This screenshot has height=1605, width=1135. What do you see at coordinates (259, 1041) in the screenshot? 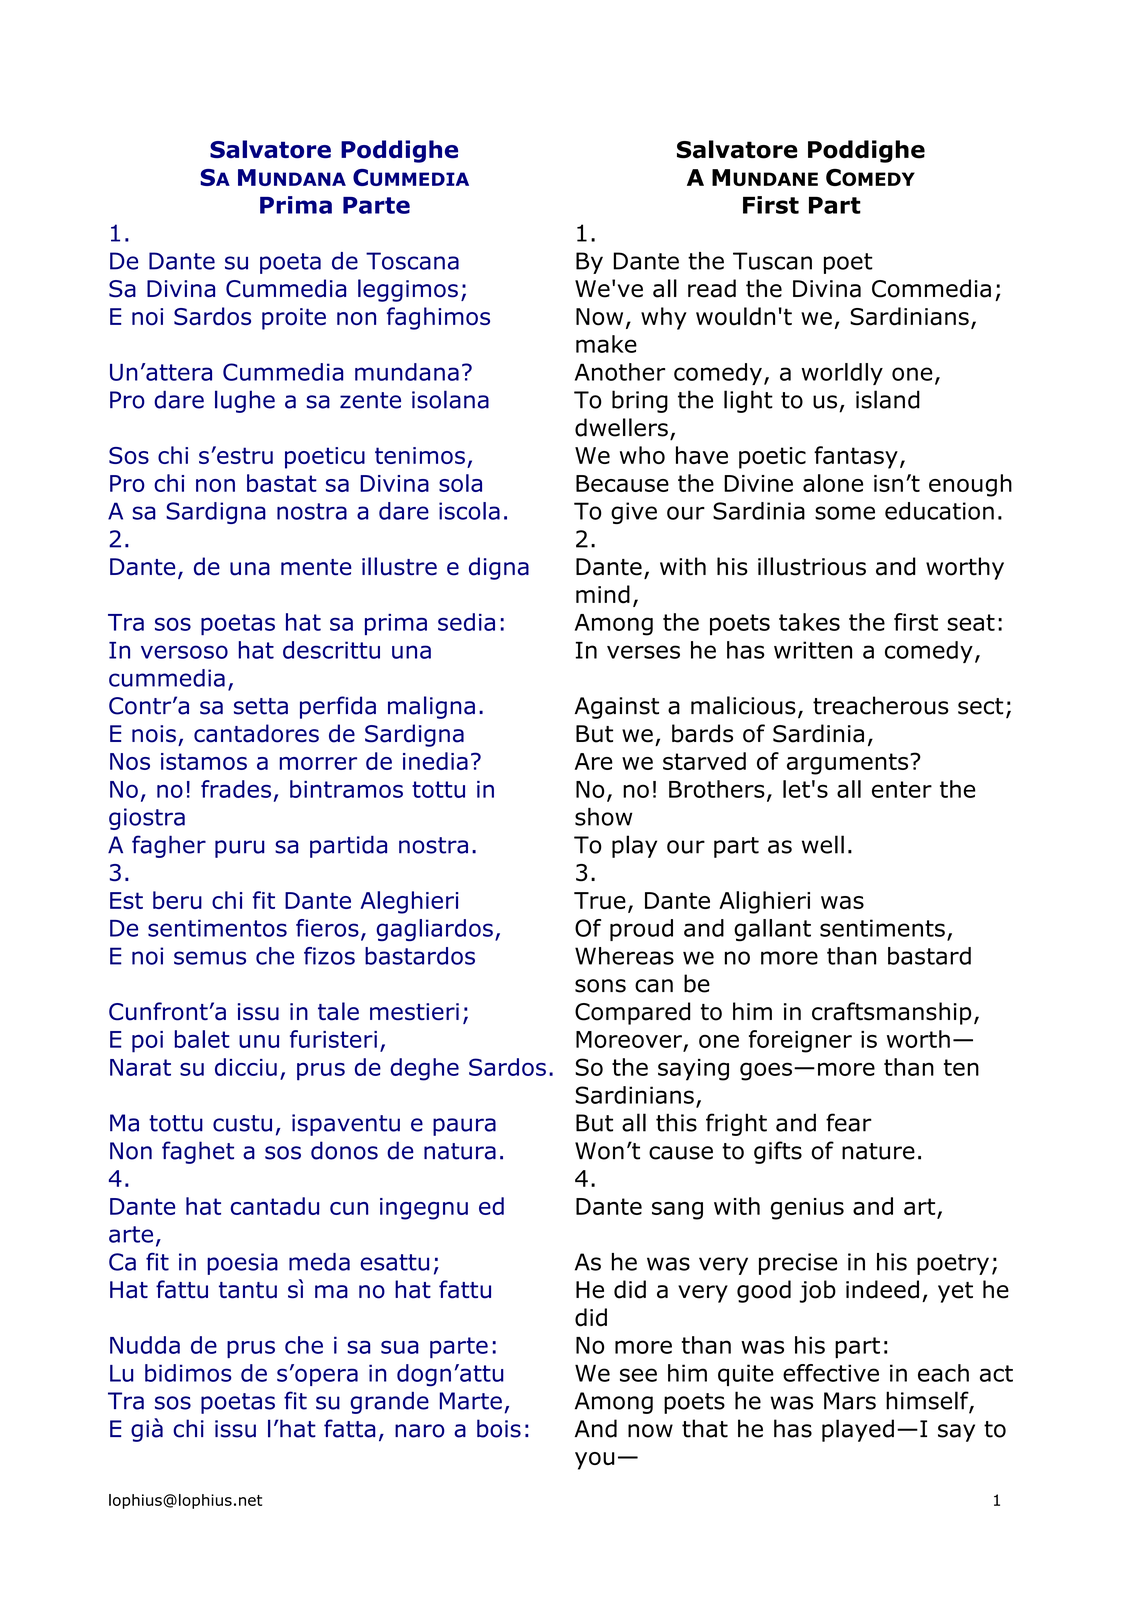
I see `unu` at bounding box center [259, 1041].
